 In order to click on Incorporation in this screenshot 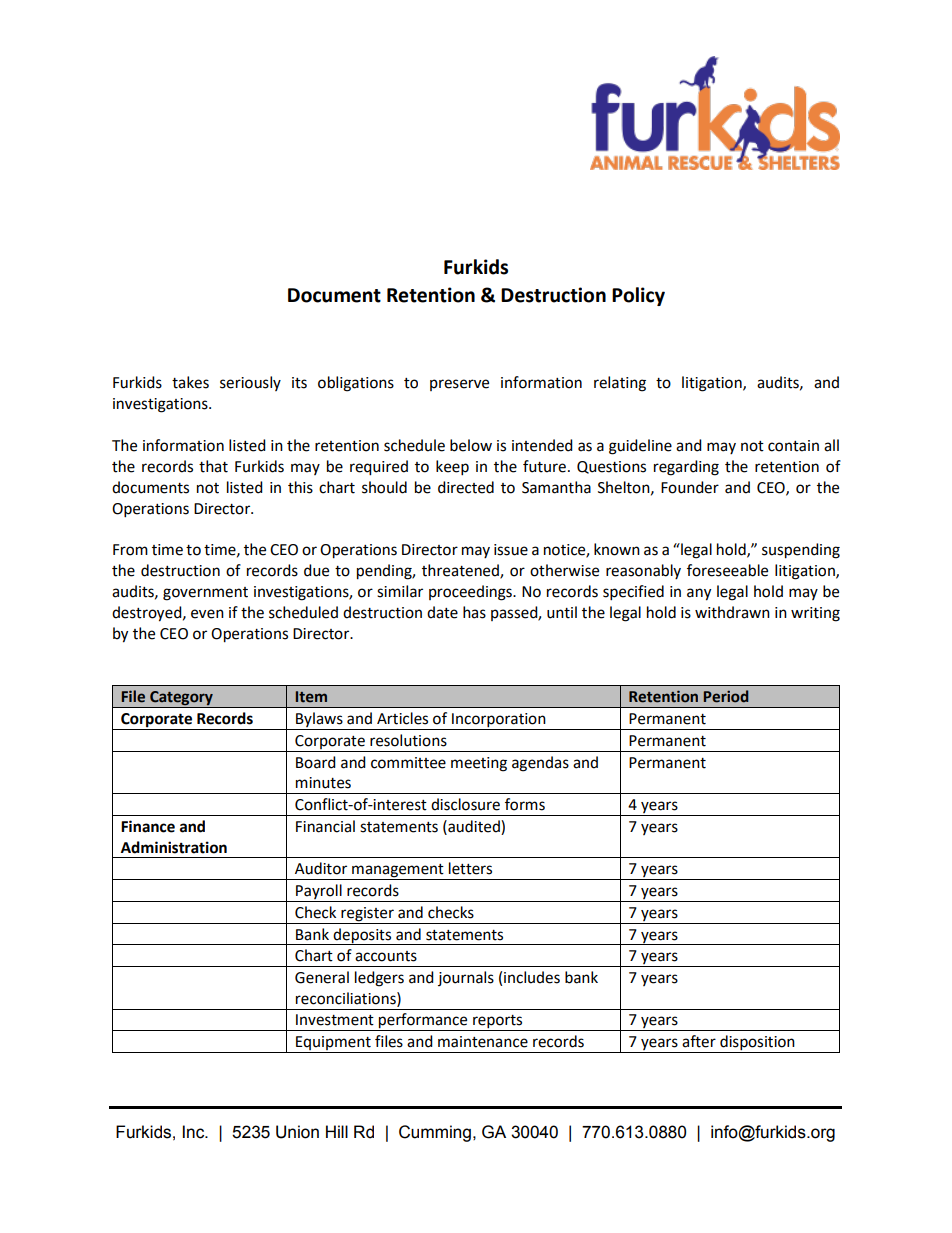, I will do `click(499, 721)`.
